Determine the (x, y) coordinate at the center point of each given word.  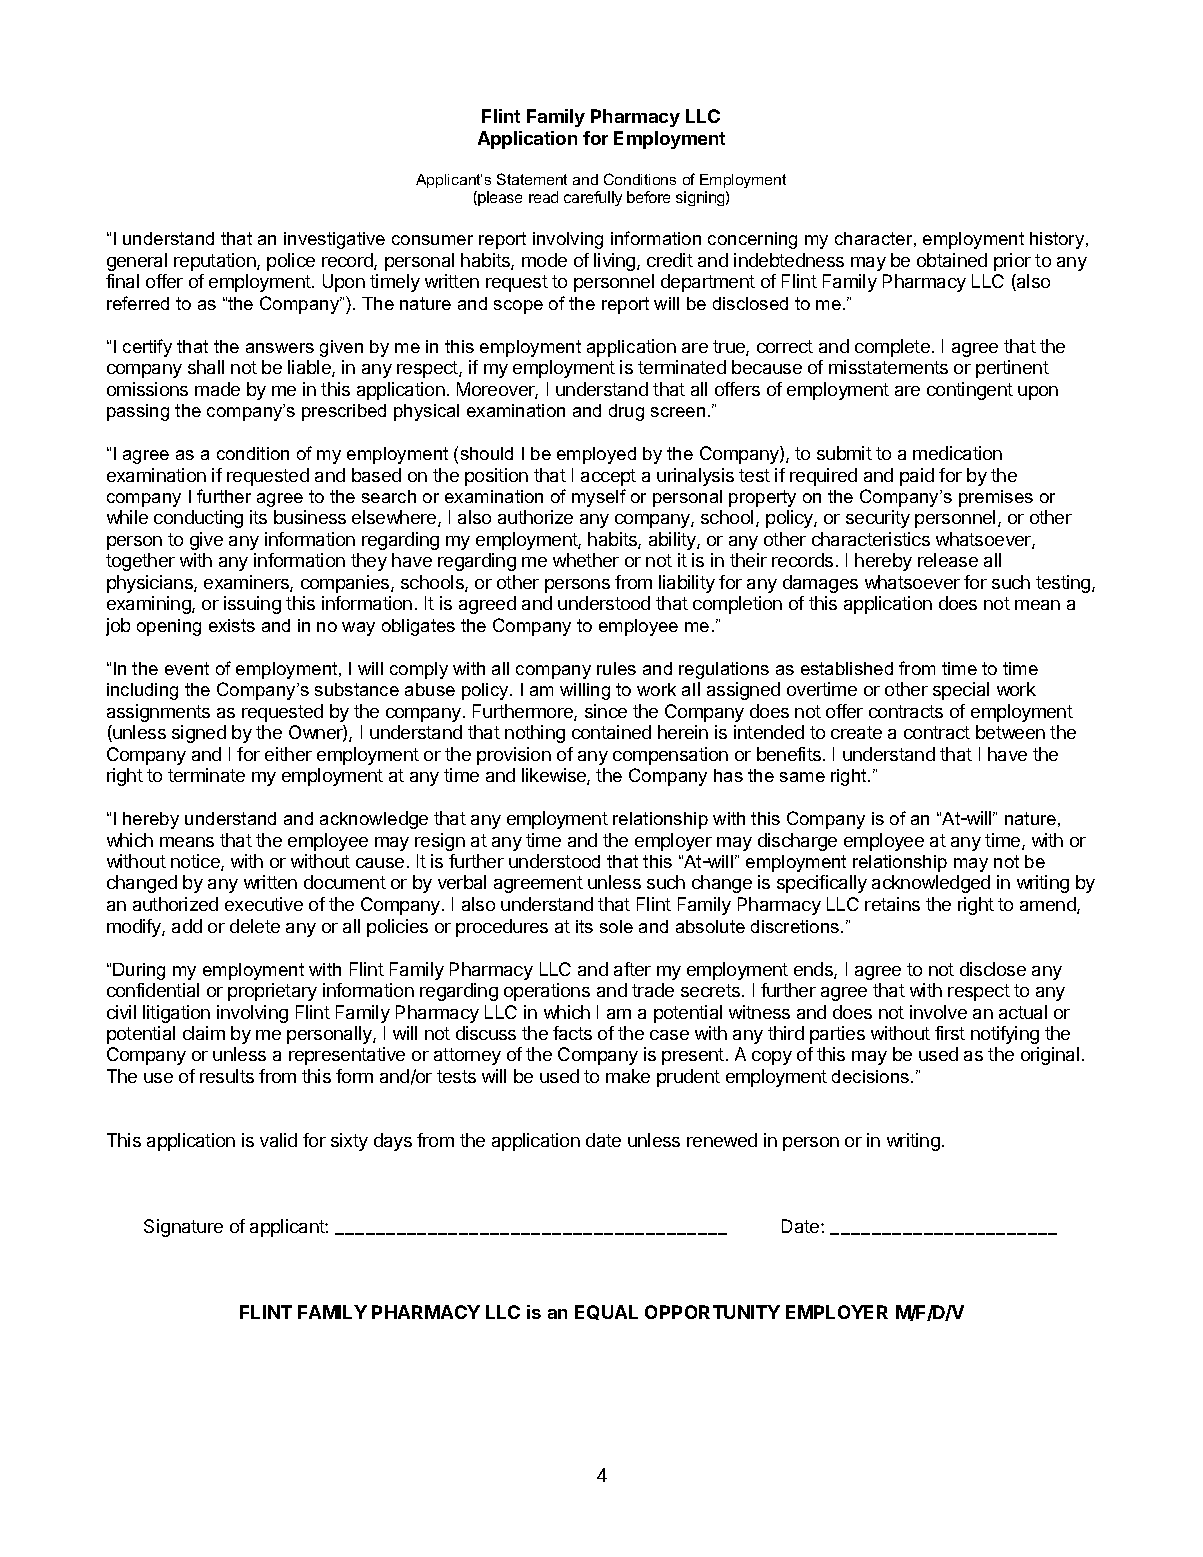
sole (616, 926)
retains (892, 904)
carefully (593, 198)
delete (255, 926)
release (948, 560)
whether (586, 560)
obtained (952, 260)
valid (278, 1140)
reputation (216, 262)
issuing (252, 605)
